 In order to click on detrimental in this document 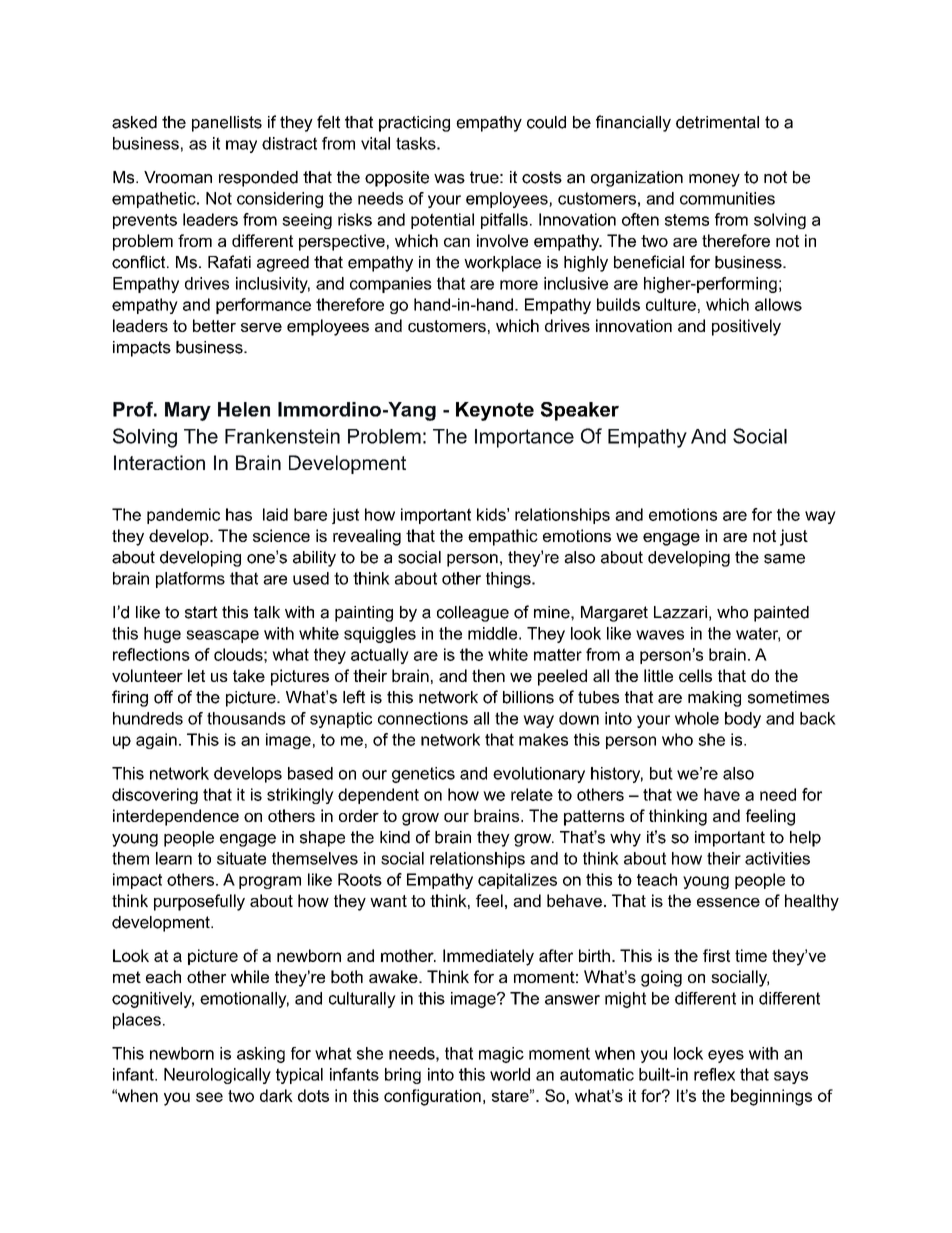, I will do `click(717, 122)`.
